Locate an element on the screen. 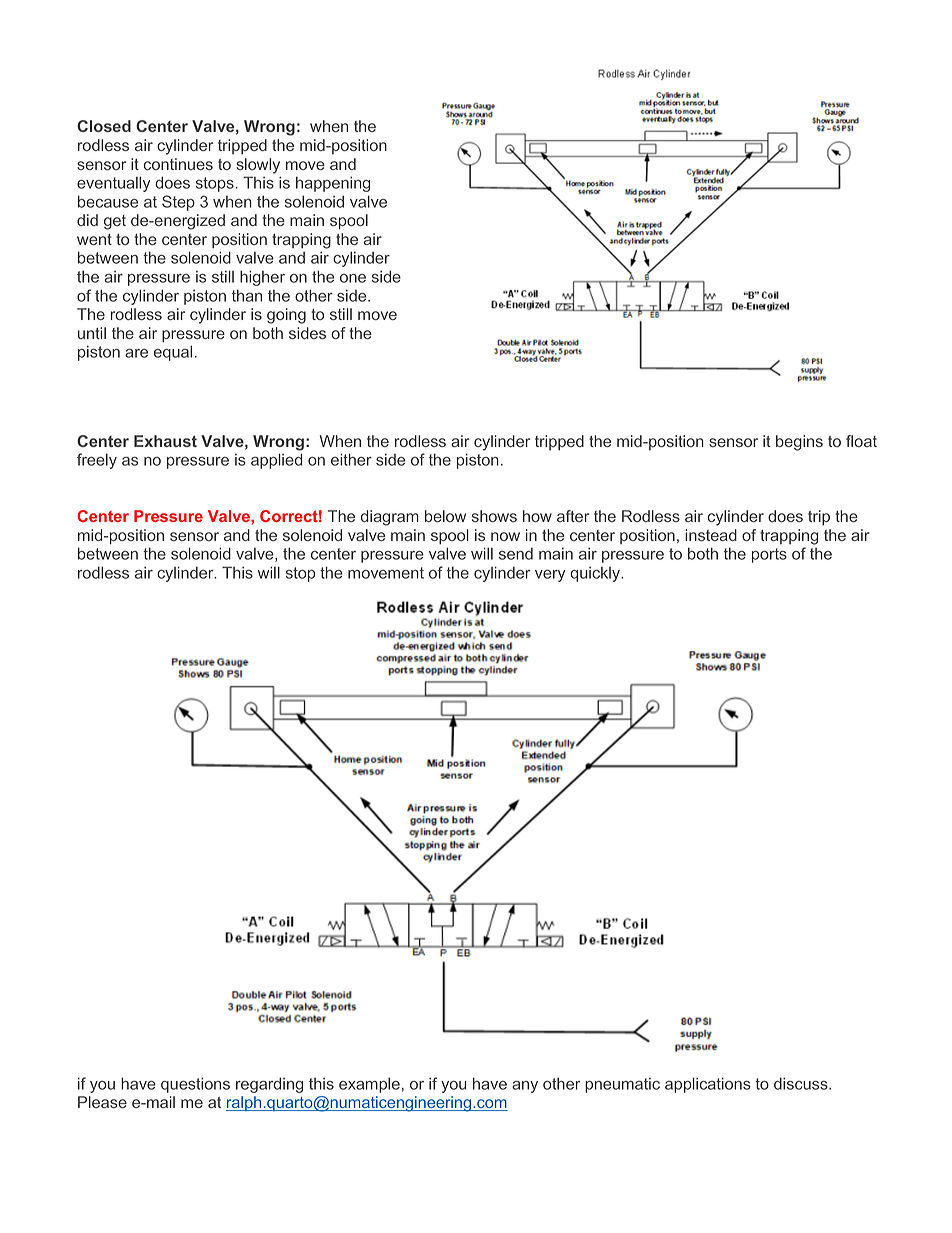 This screenshot has height=1233, width=952. equal is located at coordinates (173, 353).
